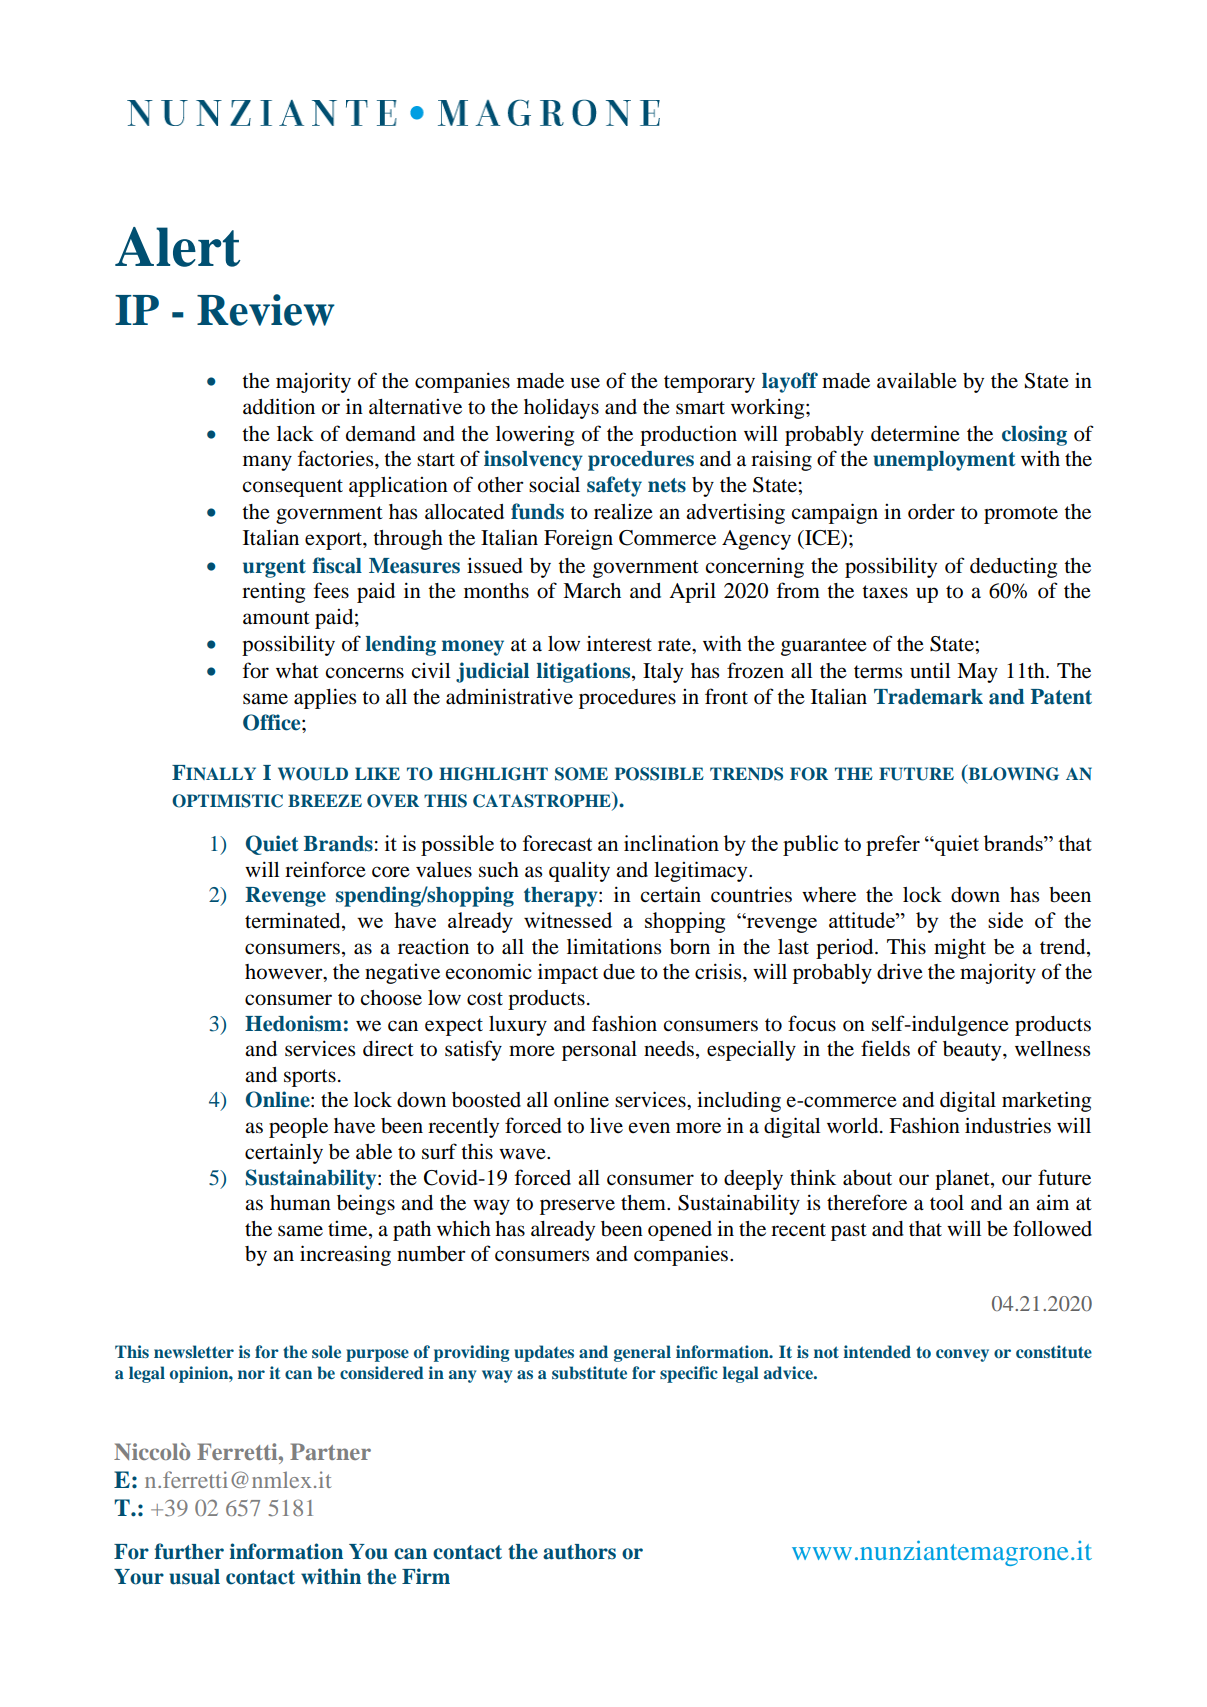  Describe the element at coordinates (266, 310) in the screenshot. I see `Review` at that location.
